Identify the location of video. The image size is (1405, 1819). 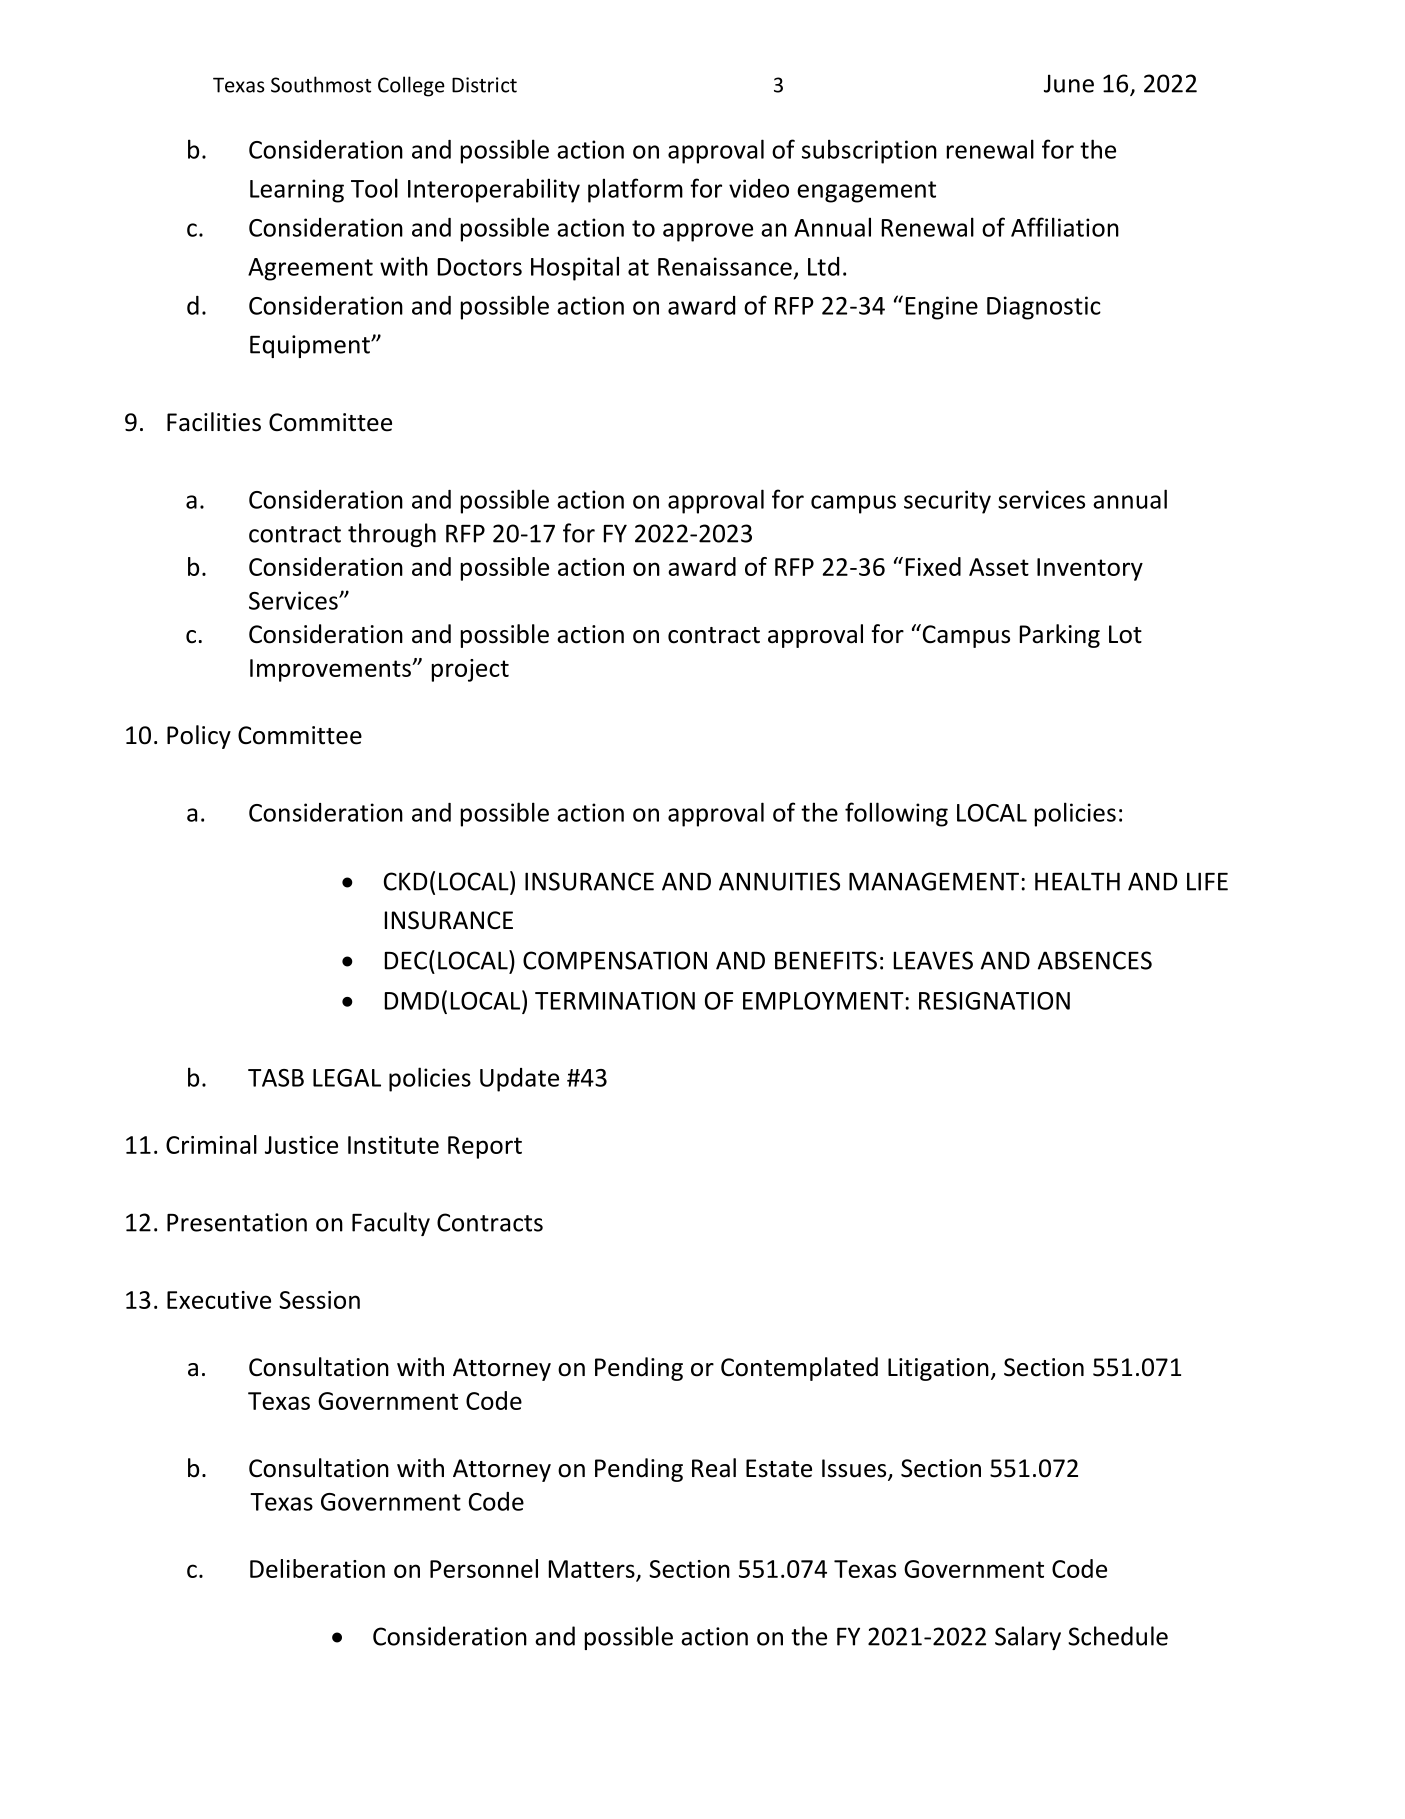
(759, 188).
